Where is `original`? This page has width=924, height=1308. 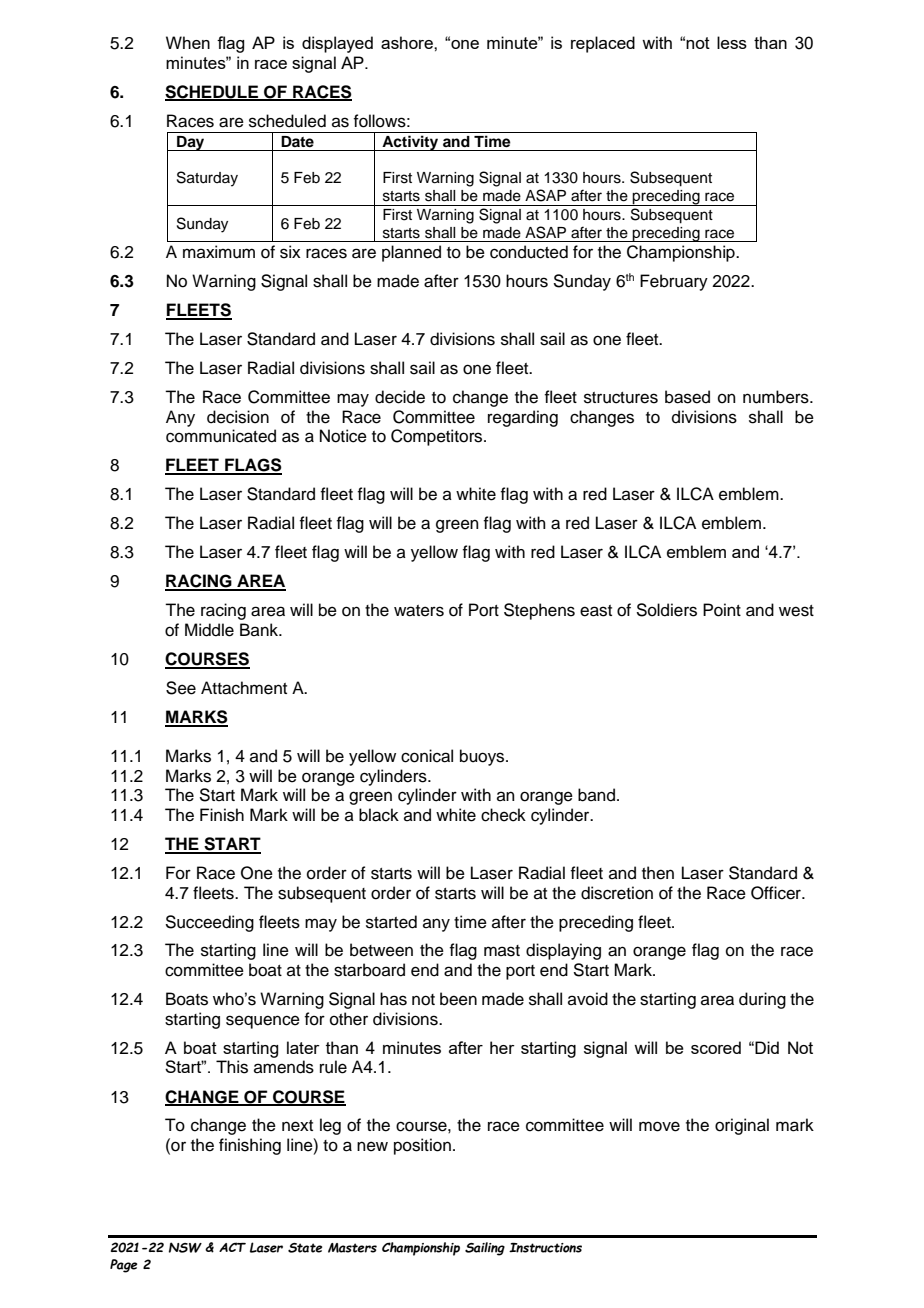
original is located at coordinates (742, 1126).
